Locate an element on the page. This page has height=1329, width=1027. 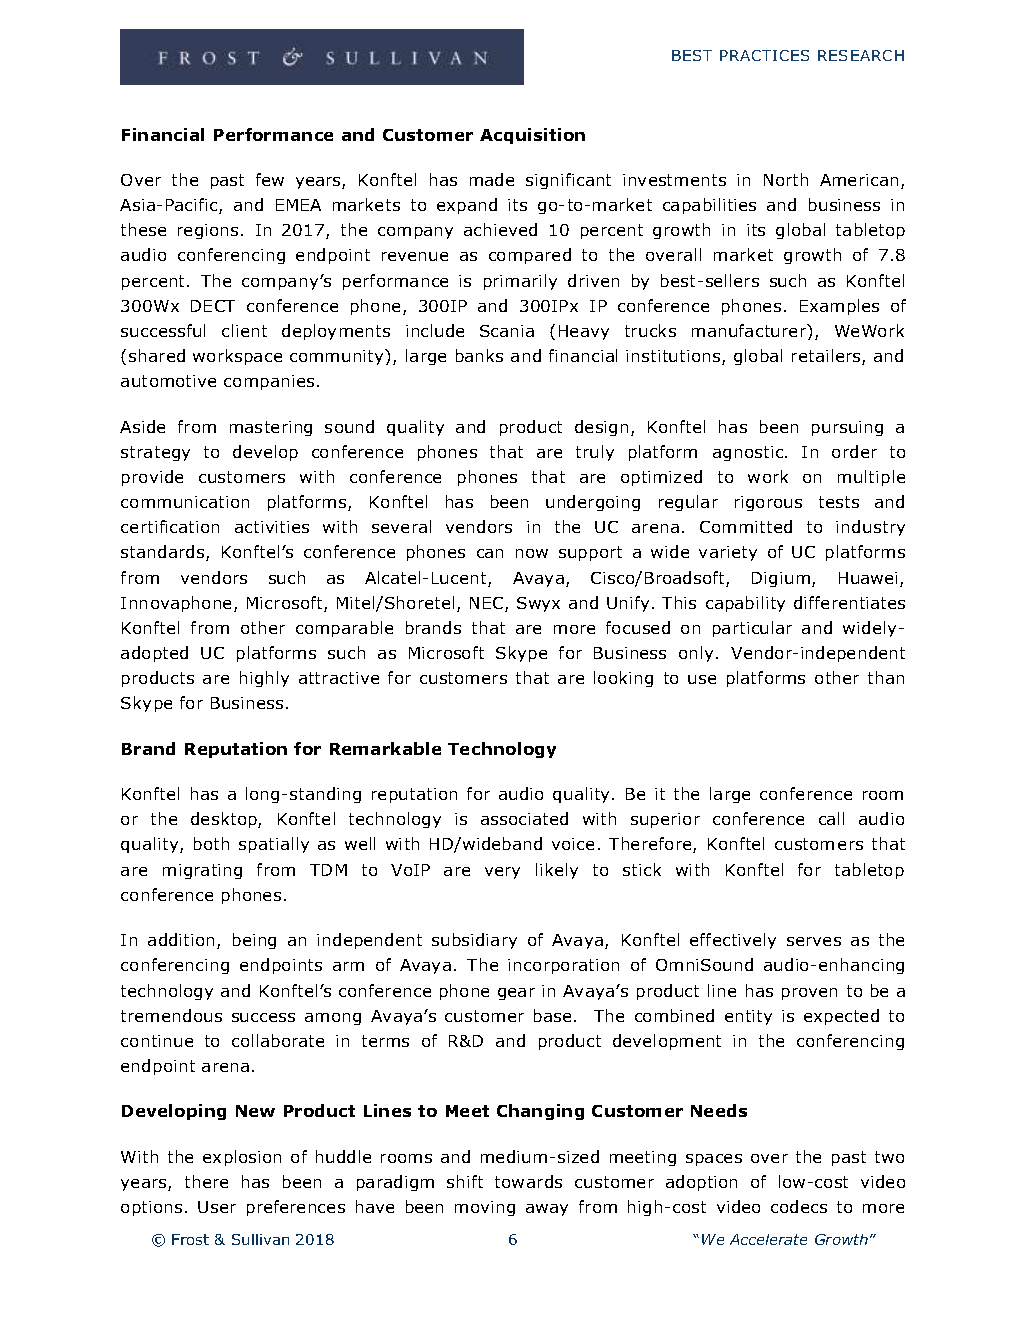
User is located at coordinates (217, 1207).
